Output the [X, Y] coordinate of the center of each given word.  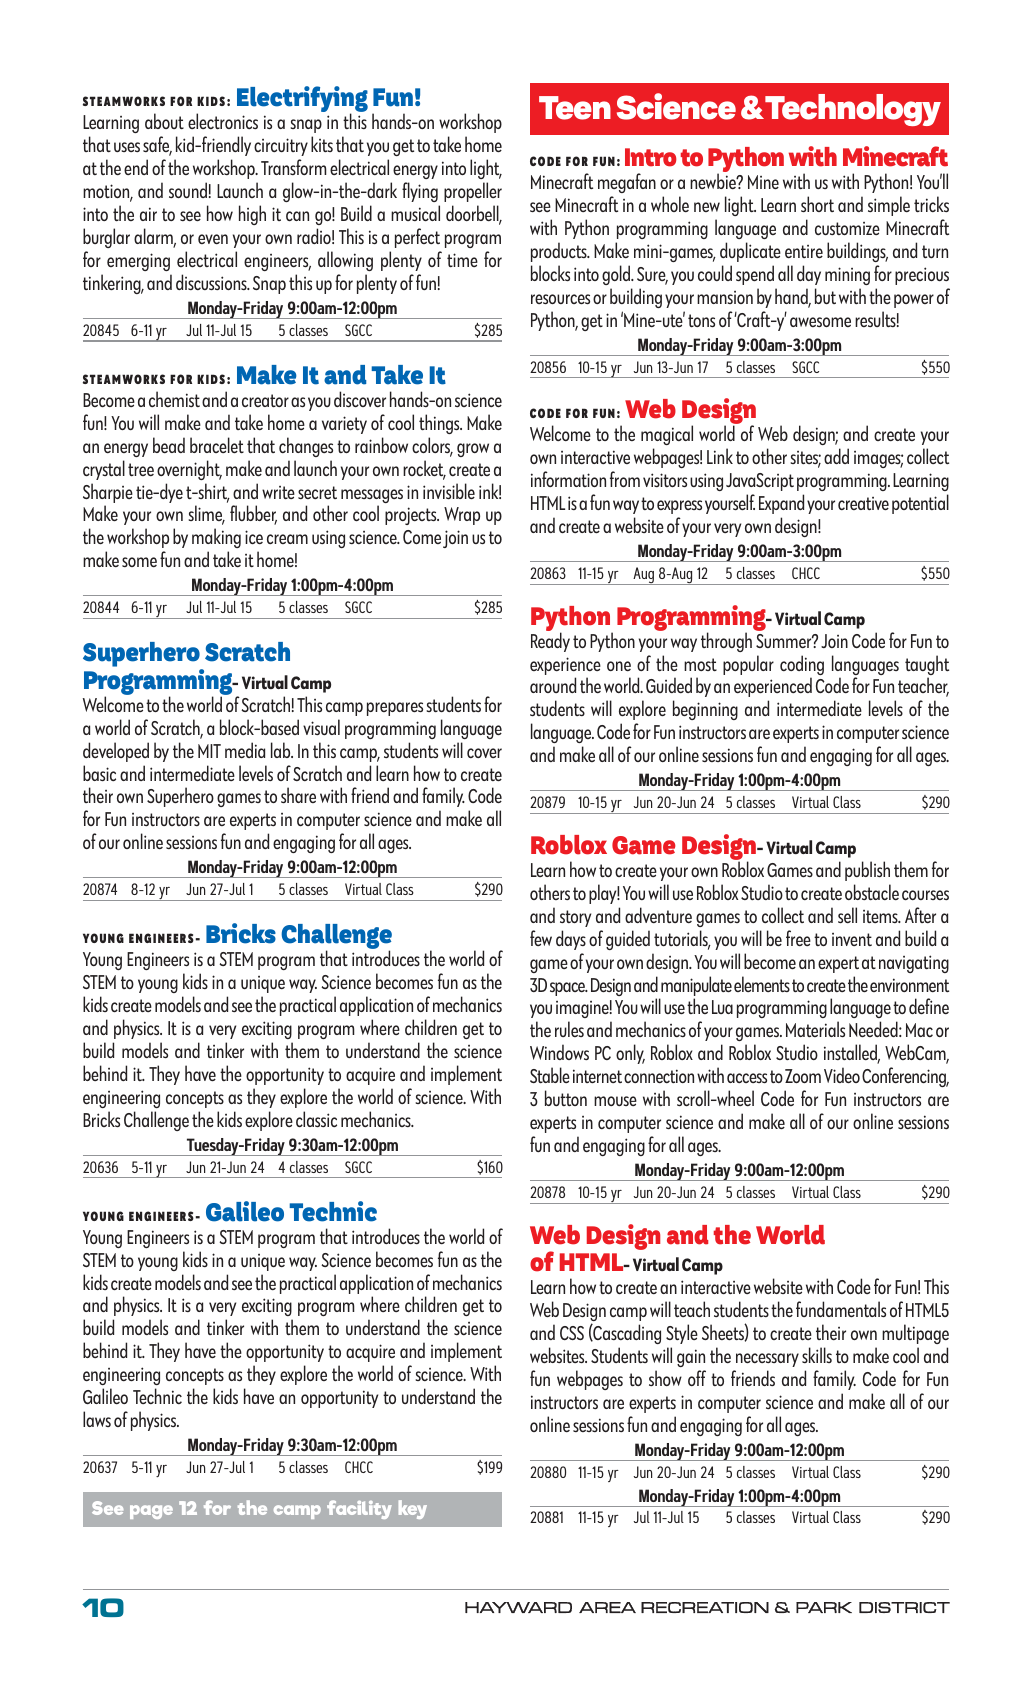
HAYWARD [518, 1607]
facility [359, 1509]
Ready [550, 641]
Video [842, 1075]
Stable [550, 1075]
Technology [852, 110]
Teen [575, 108]
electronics [223, 121]
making [216, 540]
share [298, 795]
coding [802, 666]
